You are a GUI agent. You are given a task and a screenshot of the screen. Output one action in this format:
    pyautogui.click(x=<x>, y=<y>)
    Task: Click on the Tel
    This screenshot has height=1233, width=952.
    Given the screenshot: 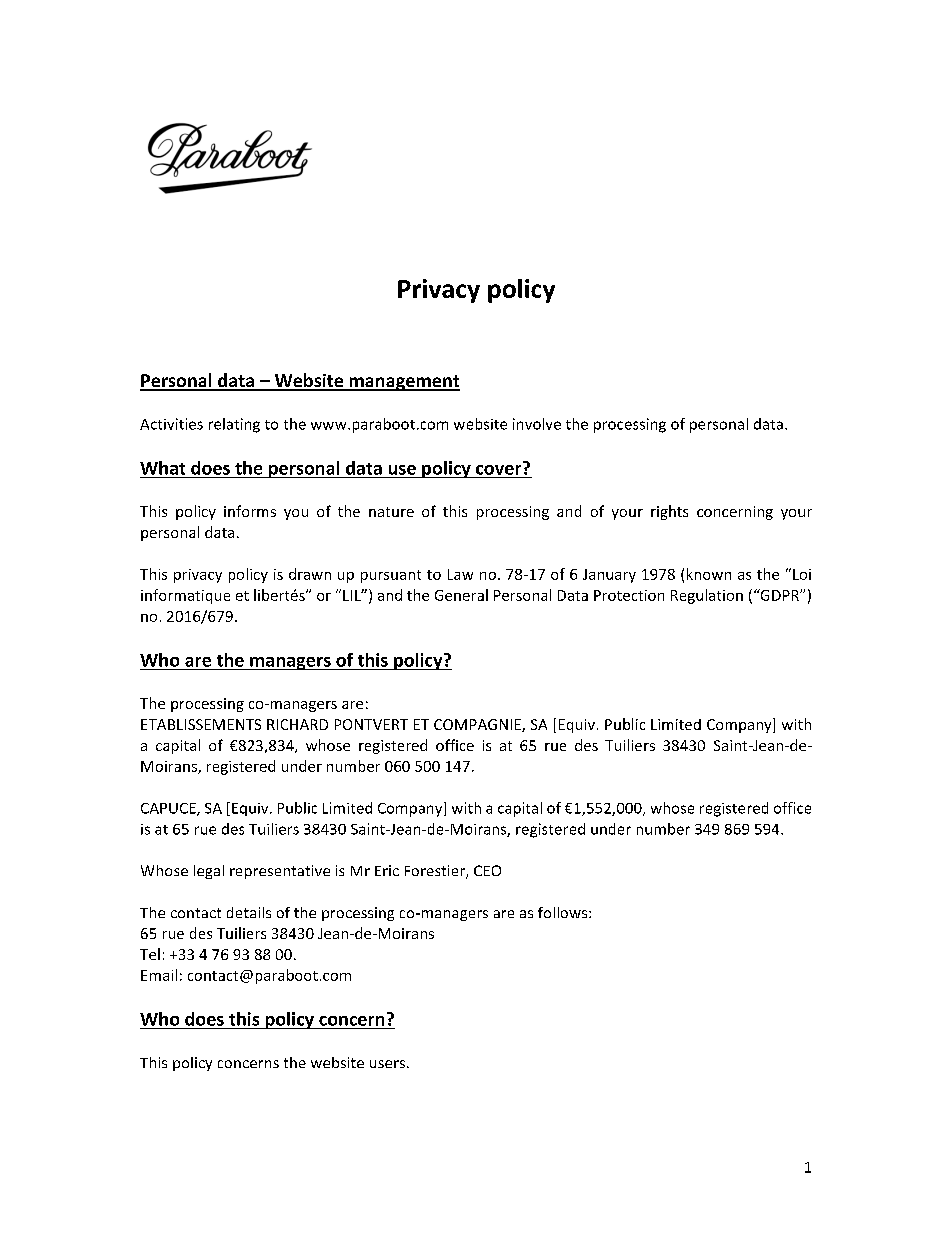 What is the action you would take?
    pyautogui.click(x=150, y=954)
